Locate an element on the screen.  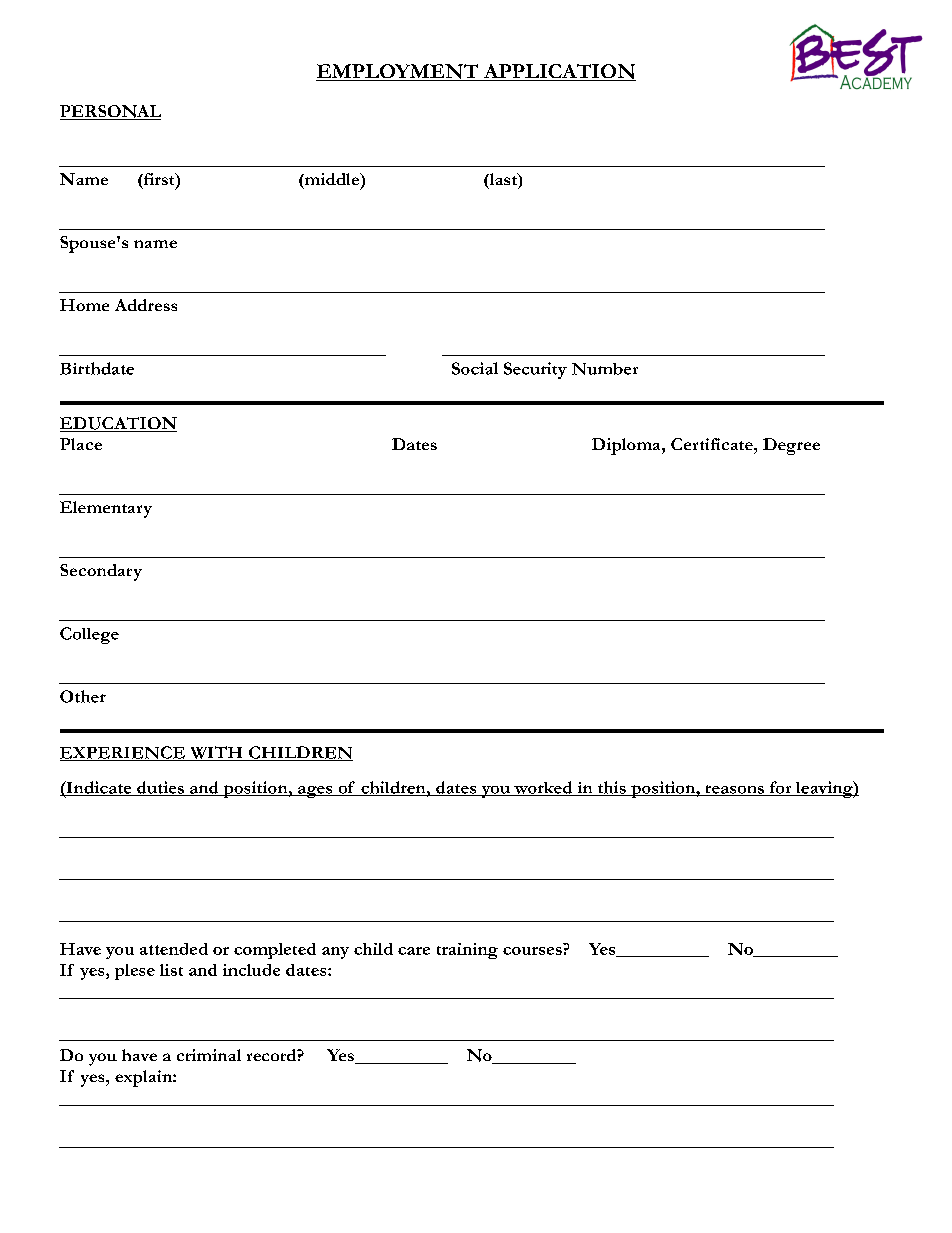
Diploma is located at coordinates (627, 446).
